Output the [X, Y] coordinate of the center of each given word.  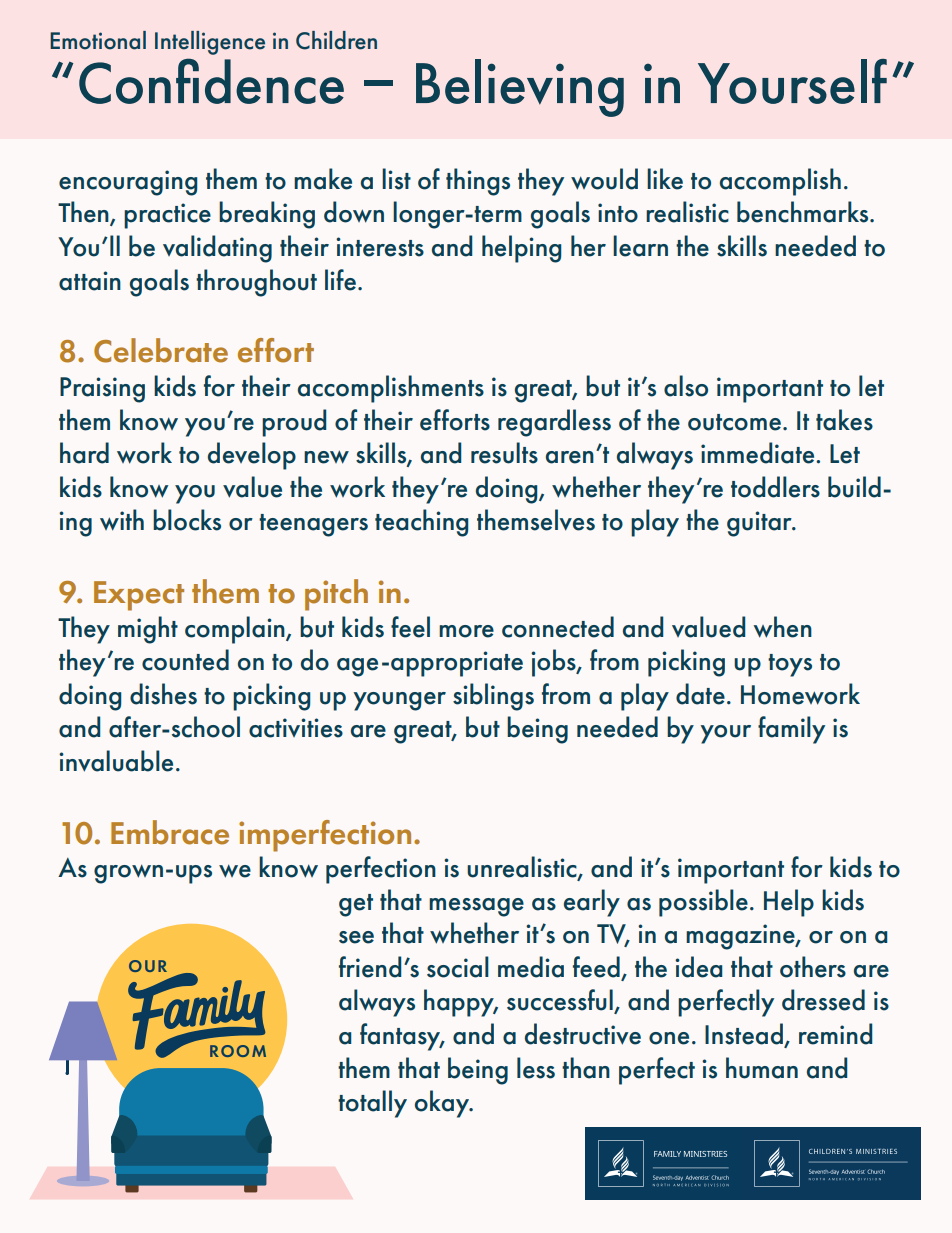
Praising [102, 390]
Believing [520, 88]
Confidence [211, 81]
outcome [734, 422]
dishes [163, 694]
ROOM [238, 1051]
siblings [493, 697]
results [504, 453]
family [791, 730]
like [665, 179]
